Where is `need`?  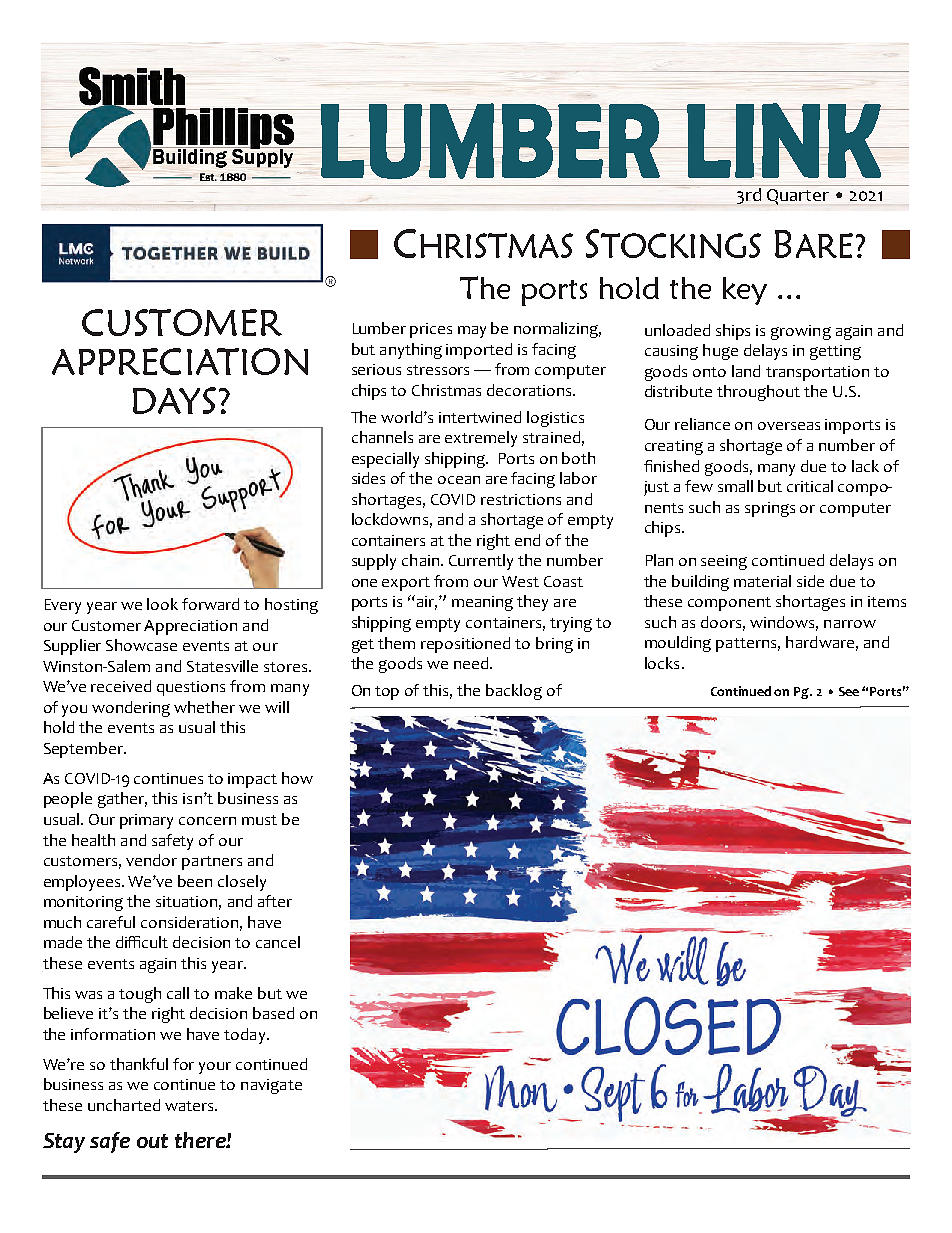 need is located at coordinates (472, 663).
